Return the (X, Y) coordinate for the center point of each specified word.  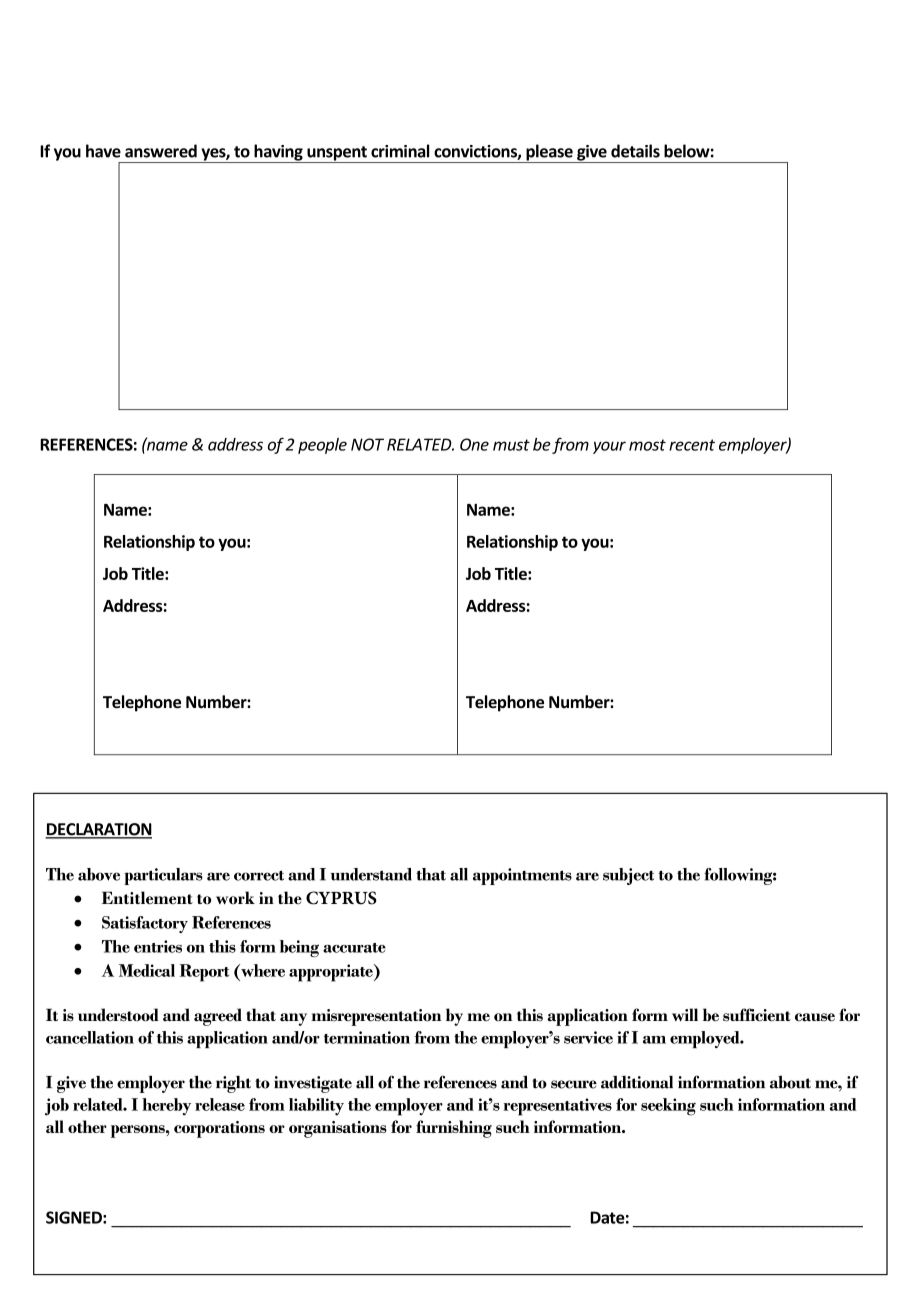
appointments (522, 876)
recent (692, 445)
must (511, 445)
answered (161, 151)
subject (628, 876)
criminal (400, 151)
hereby (166, 1107)
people (322, 446)
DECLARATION (98, 830)
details (635, 151)
